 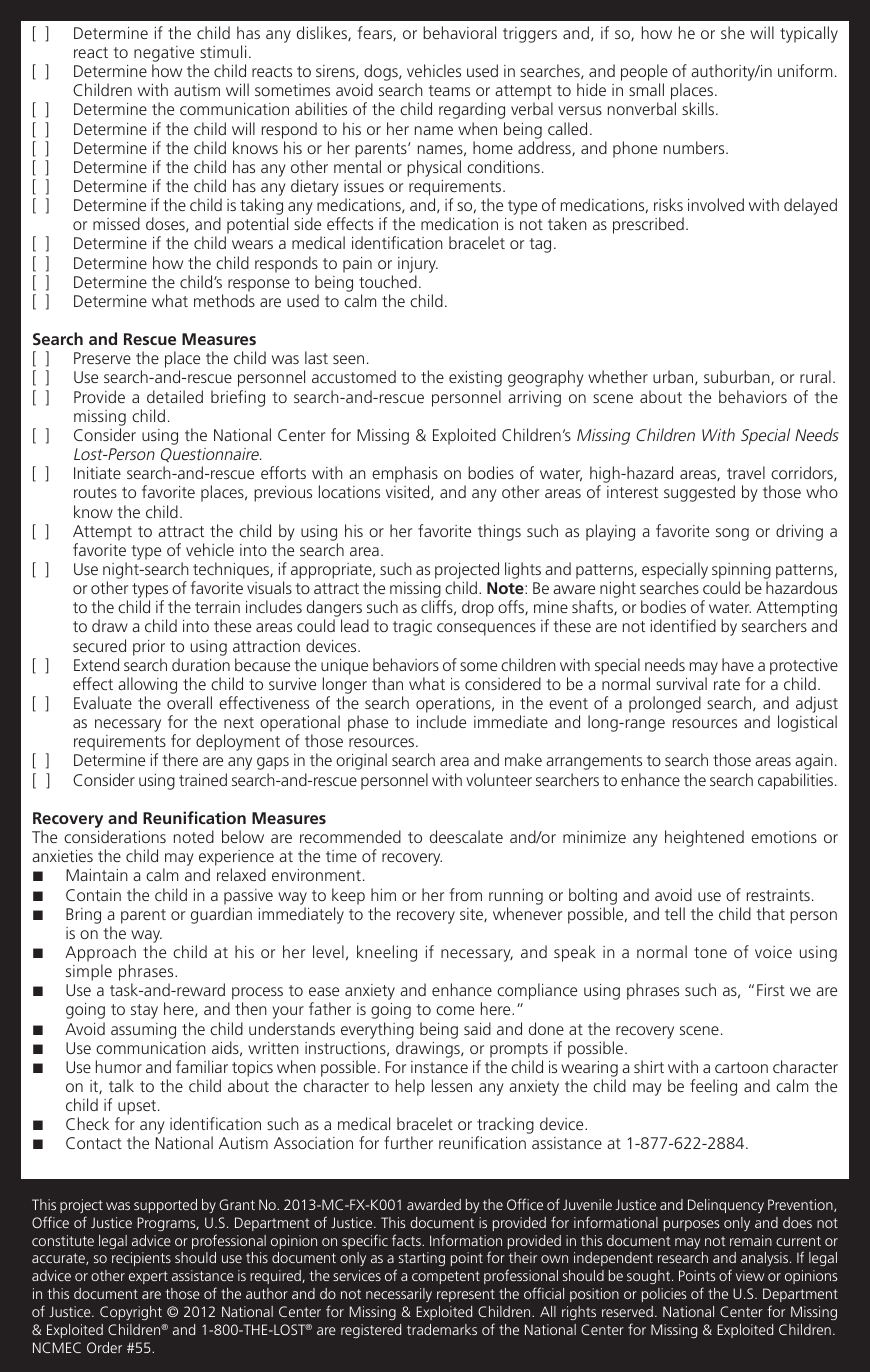 What do you see at coordinates (97, 473) in the screenshot?
I see `Initiate` at bounding box center [97, 473].
